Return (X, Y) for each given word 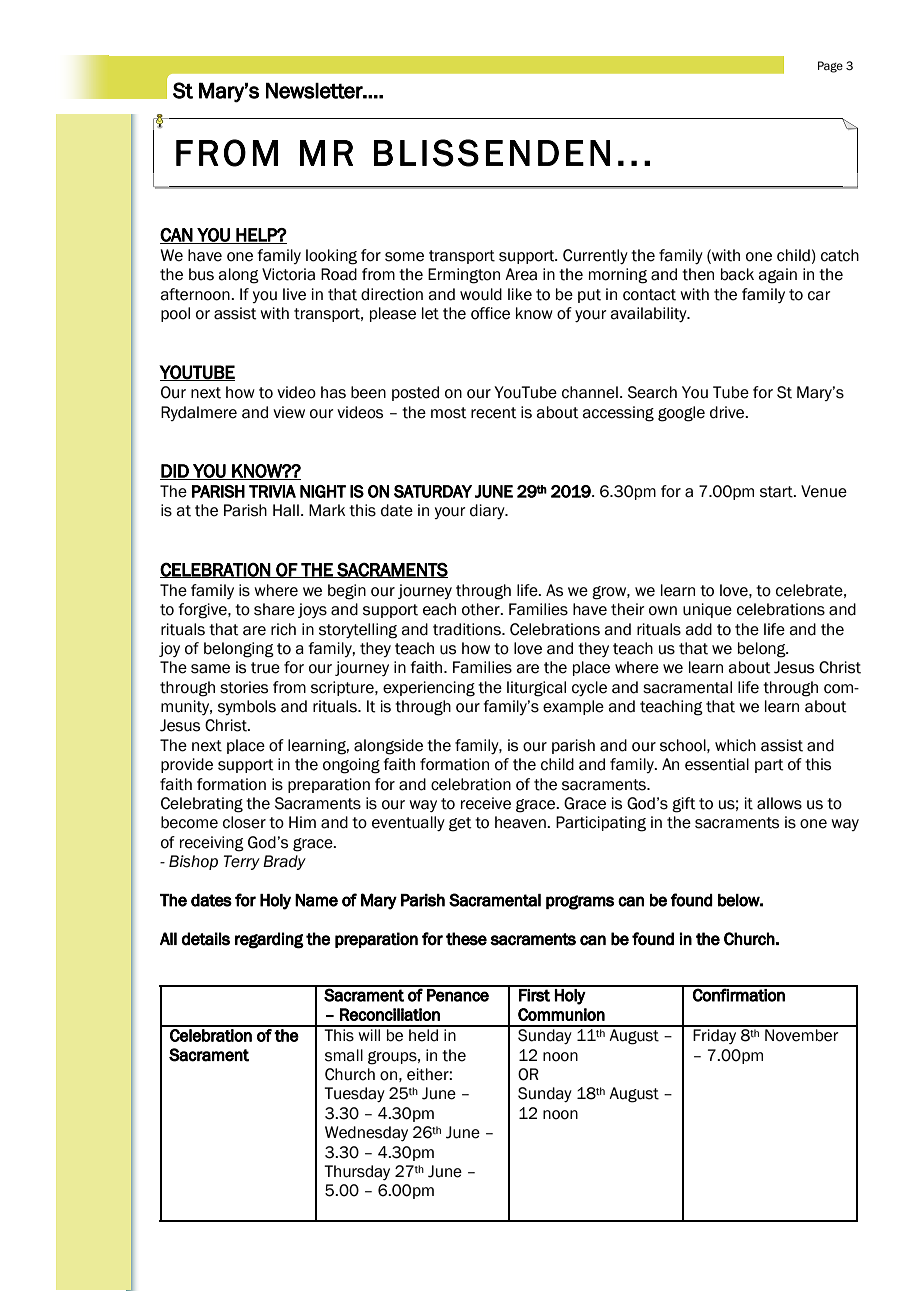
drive (728, 412)
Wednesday (366, 1133)
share (274, 609)
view (289, 412)
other (482, 609)
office (490, 313)
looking (331, 257)
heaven (521, 822)
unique (707, 610)
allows (779, 803)
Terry (242, 862)
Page (830, 67)
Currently (595, 256)
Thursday (357, 1172)
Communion (561, 1014)
